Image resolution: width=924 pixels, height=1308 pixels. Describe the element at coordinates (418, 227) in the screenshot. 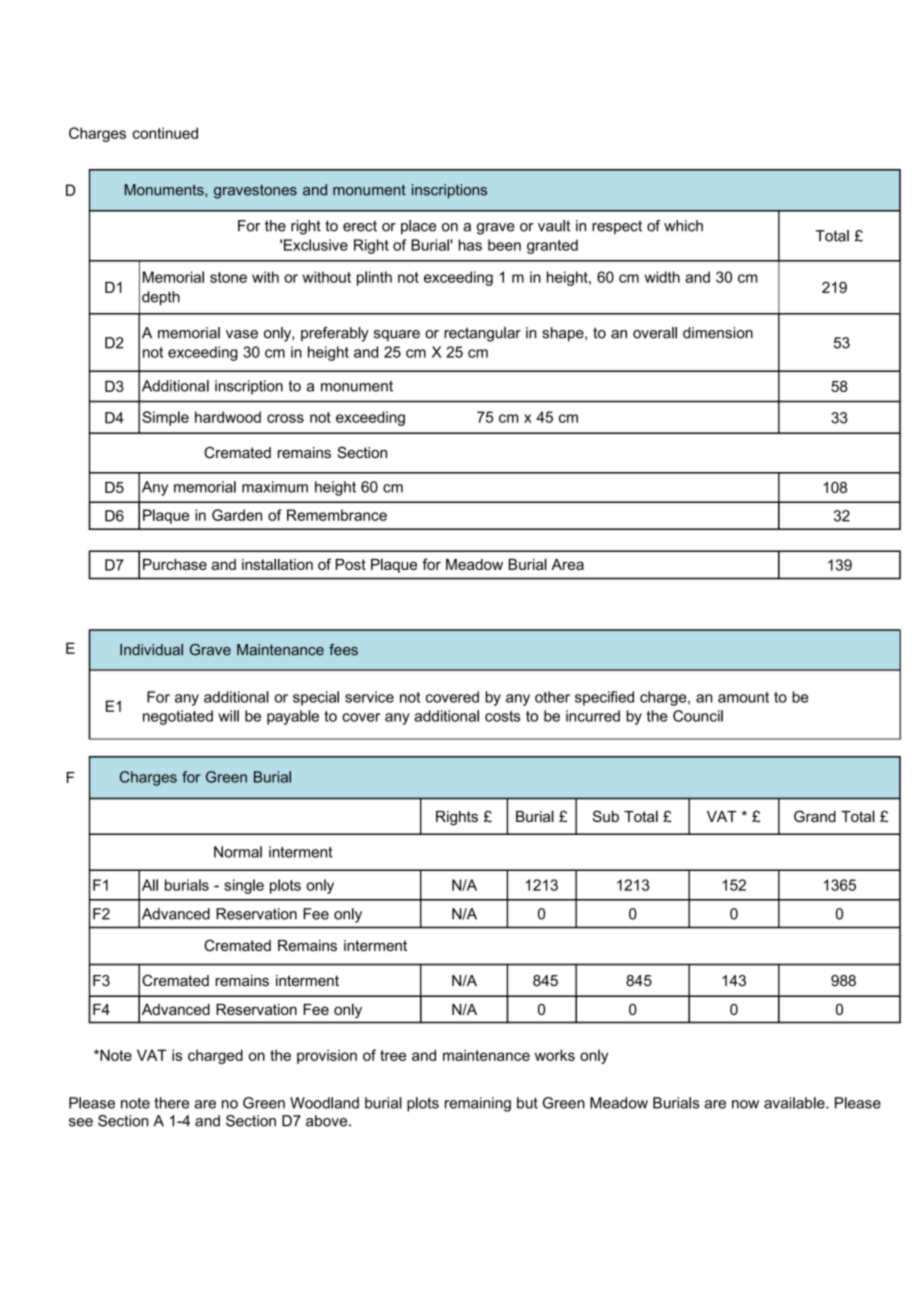

I see `place` at that location.
